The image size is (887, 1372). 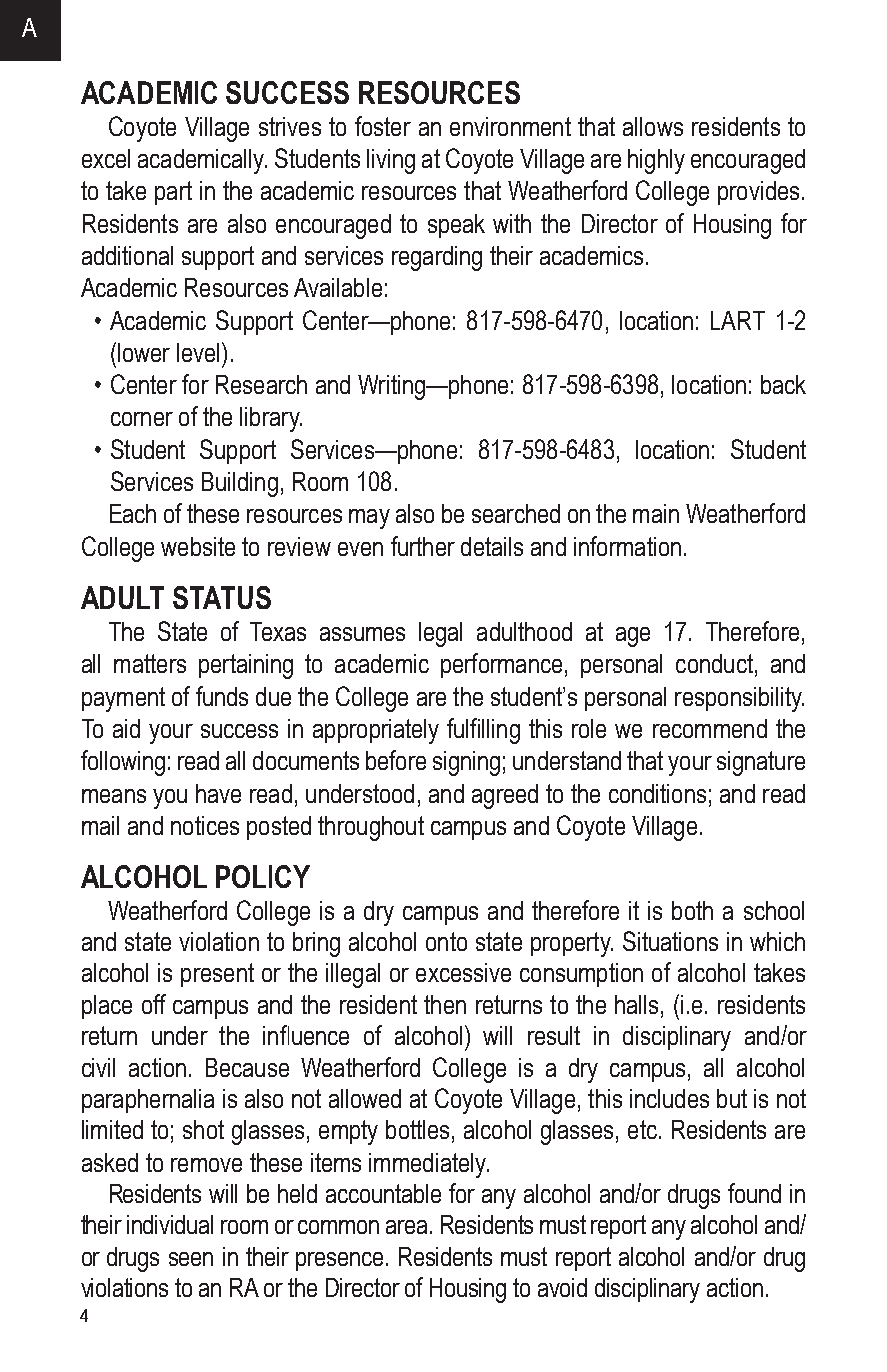 I want to click on area, so click(x=408, y=1227).
